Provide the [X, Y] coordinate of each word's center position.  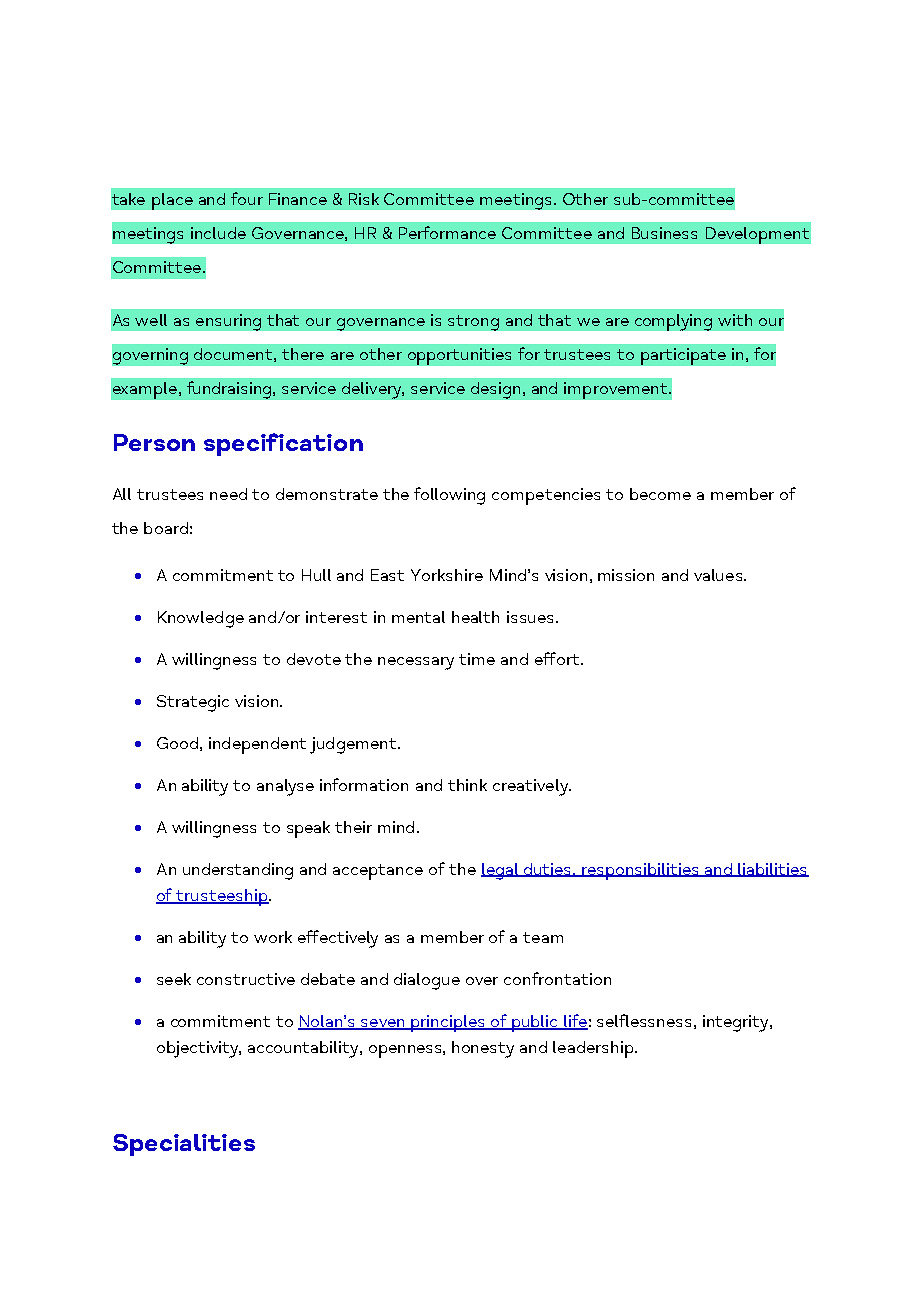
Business [664, 233]
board [166, 528]
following [449, 496]
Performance [447, 232]
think [467, 785]
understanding [238, 871]
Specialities [184, 1145]
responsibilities [641, 871]
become [660, 494]
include [218, 233]
